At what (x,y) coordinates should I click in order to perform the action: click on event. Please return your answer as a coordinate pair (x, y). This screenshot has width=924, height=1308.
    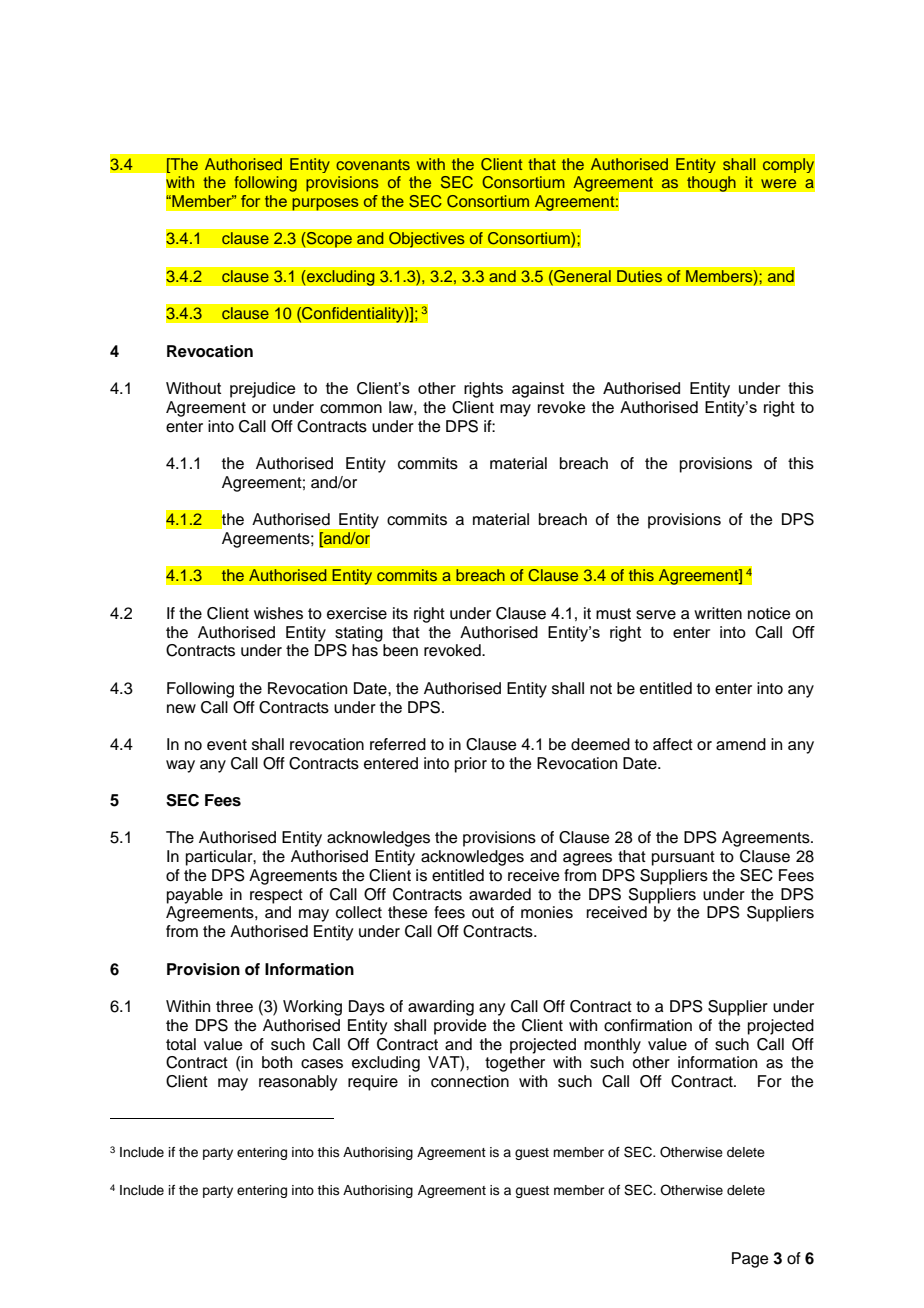
    Looking at the image, I should click on (227, 745).
